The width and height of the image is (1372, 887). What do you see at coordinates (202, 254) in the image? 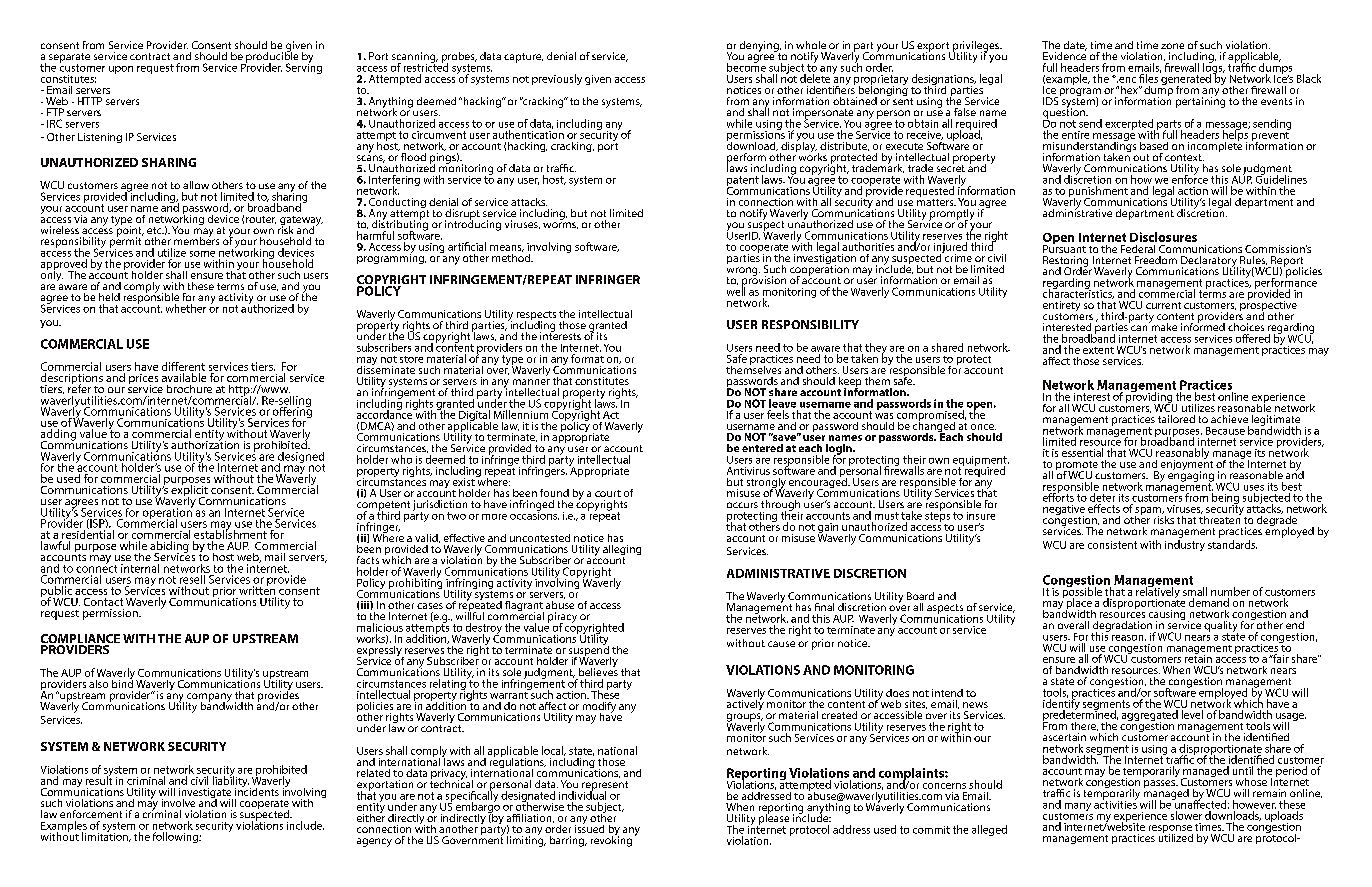
I see `some` at bounding box center [202, 254].
